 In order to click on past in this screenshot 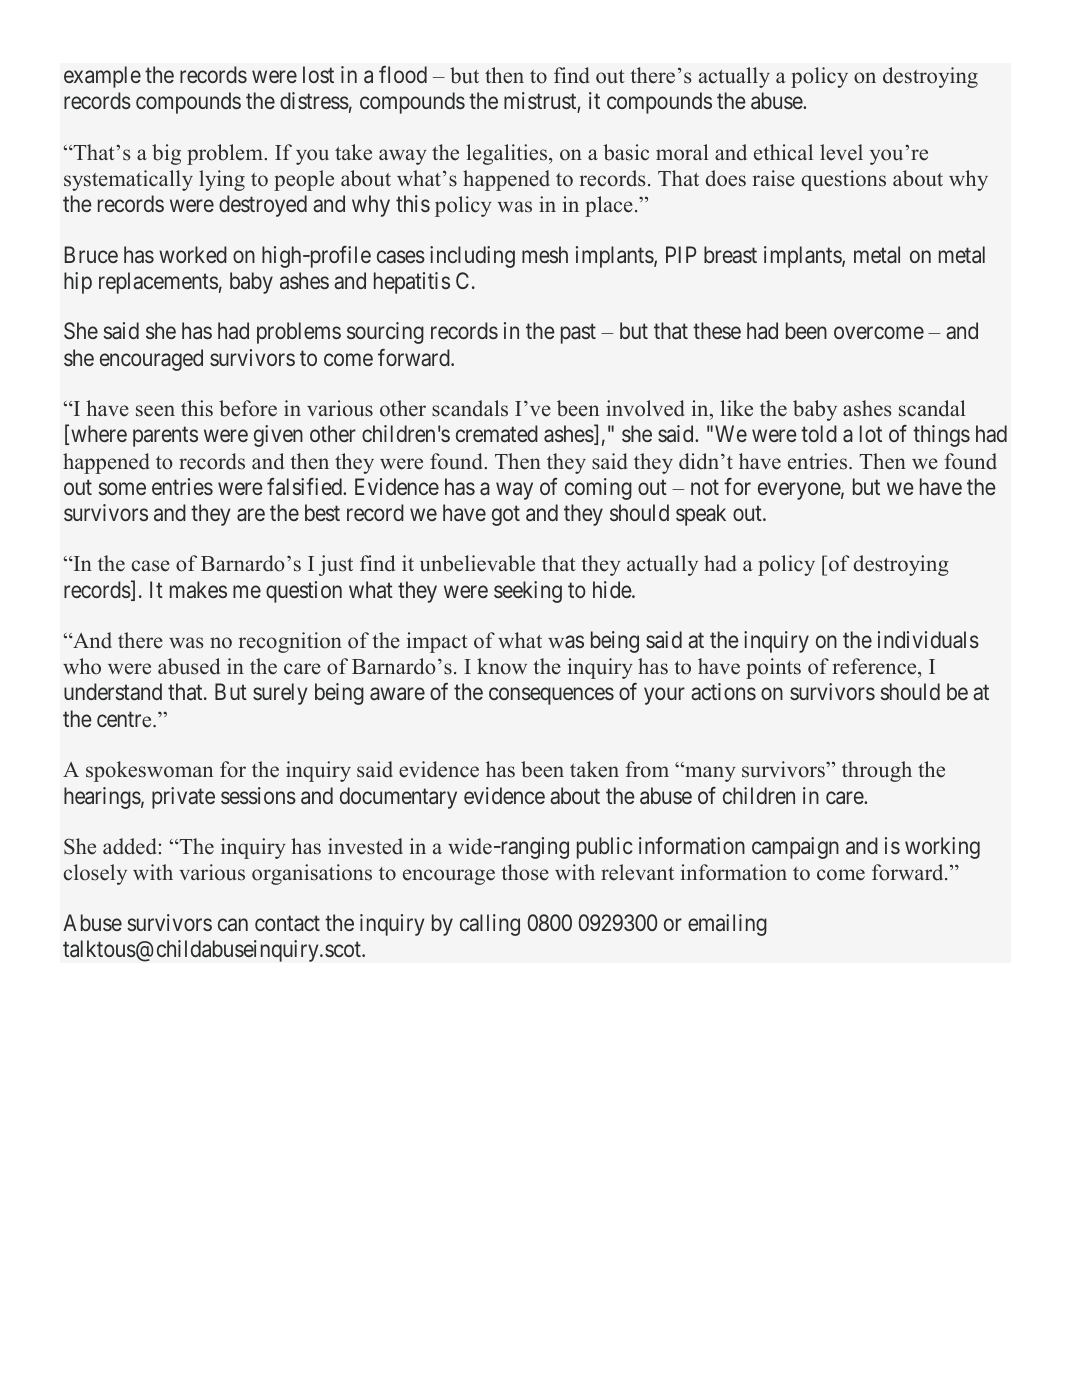, I will do `click(578, 334)`.
